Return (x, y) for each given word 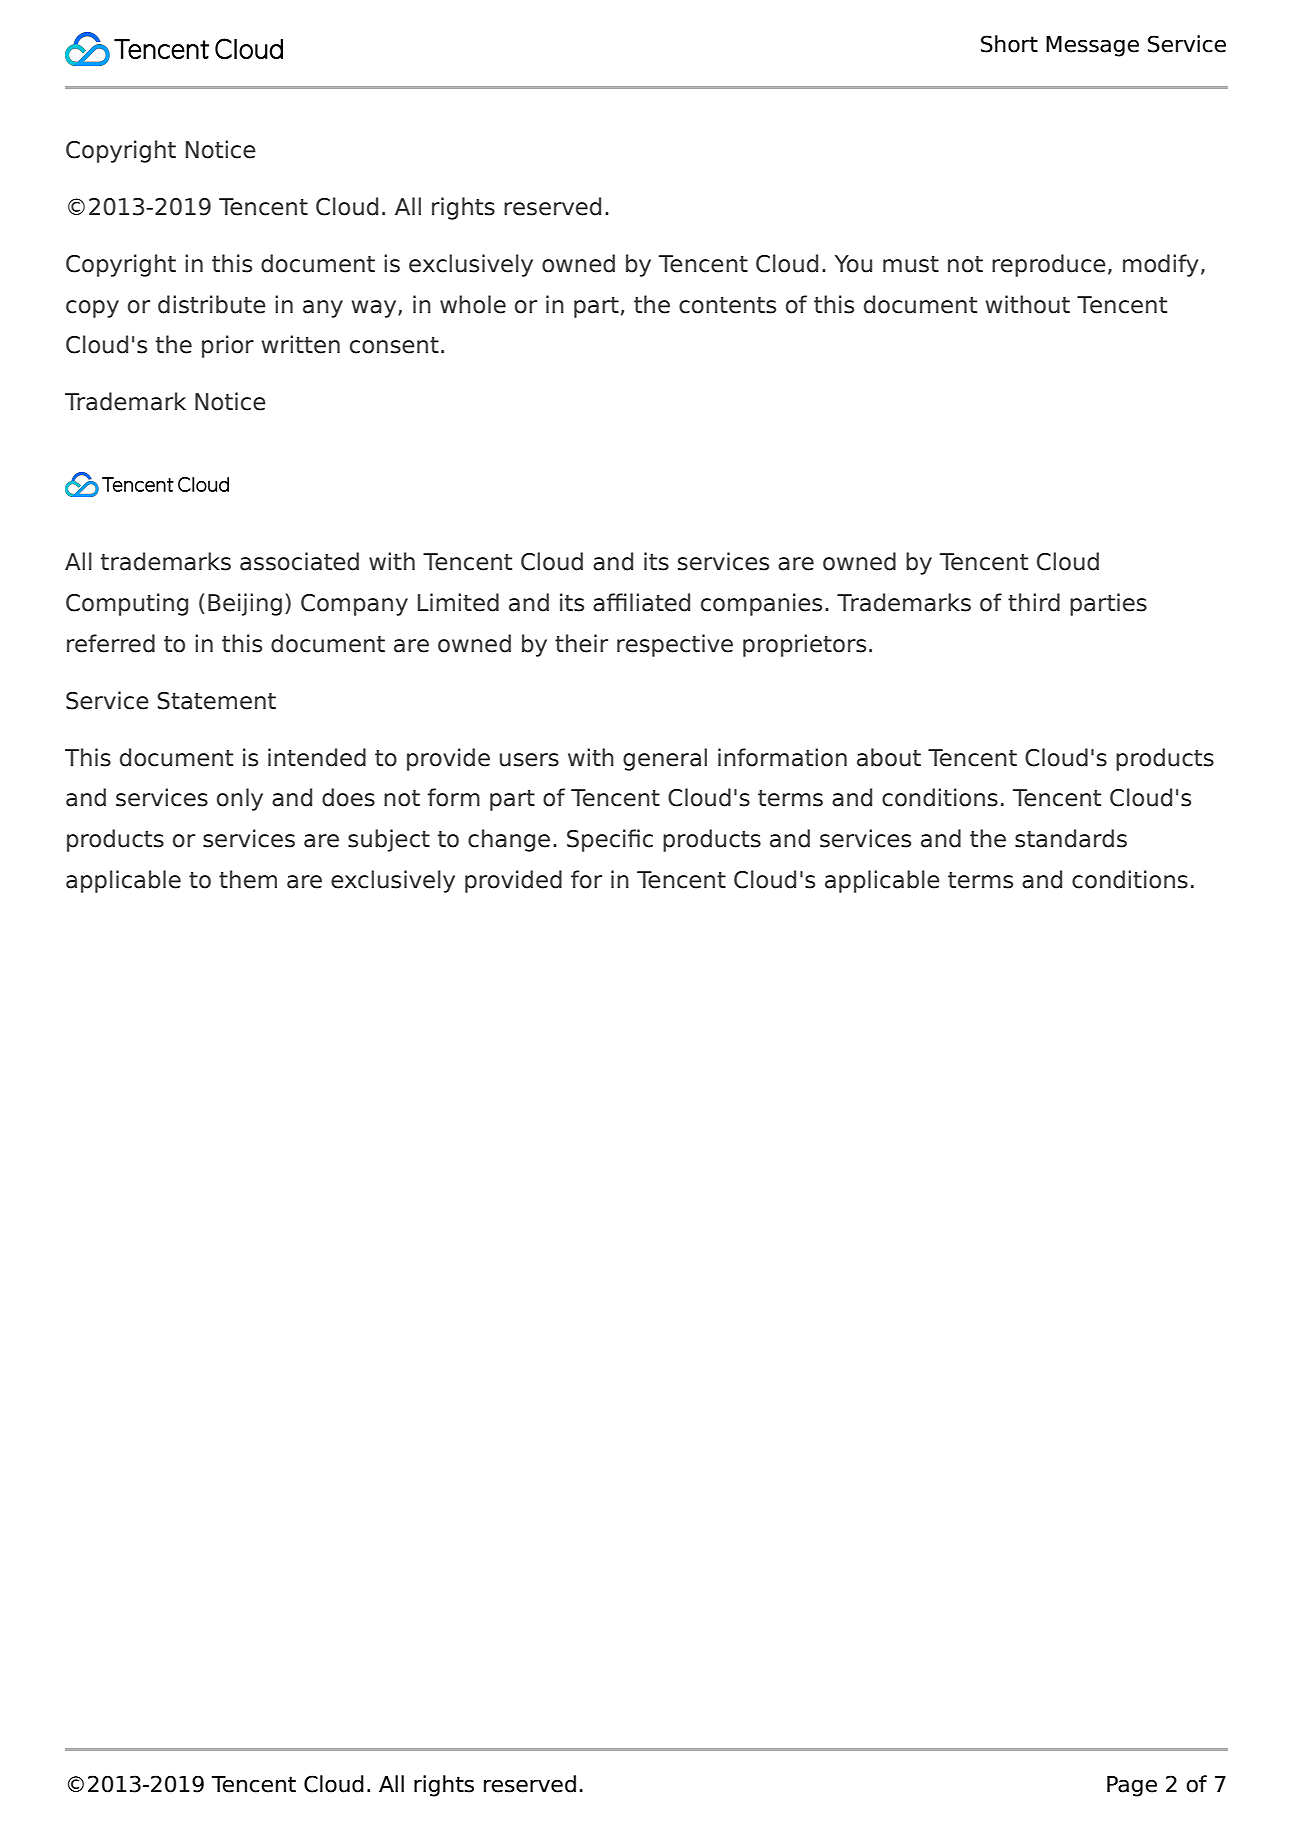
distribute (212, 304)
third (1034, 602)
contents (727, 305)
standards (1071, 838)
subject (389, 840)
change (509, 840)
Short (1009, 44)
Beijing (245, 604)
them (248, 879)
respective (675, 645)
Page (1132, 1786)
